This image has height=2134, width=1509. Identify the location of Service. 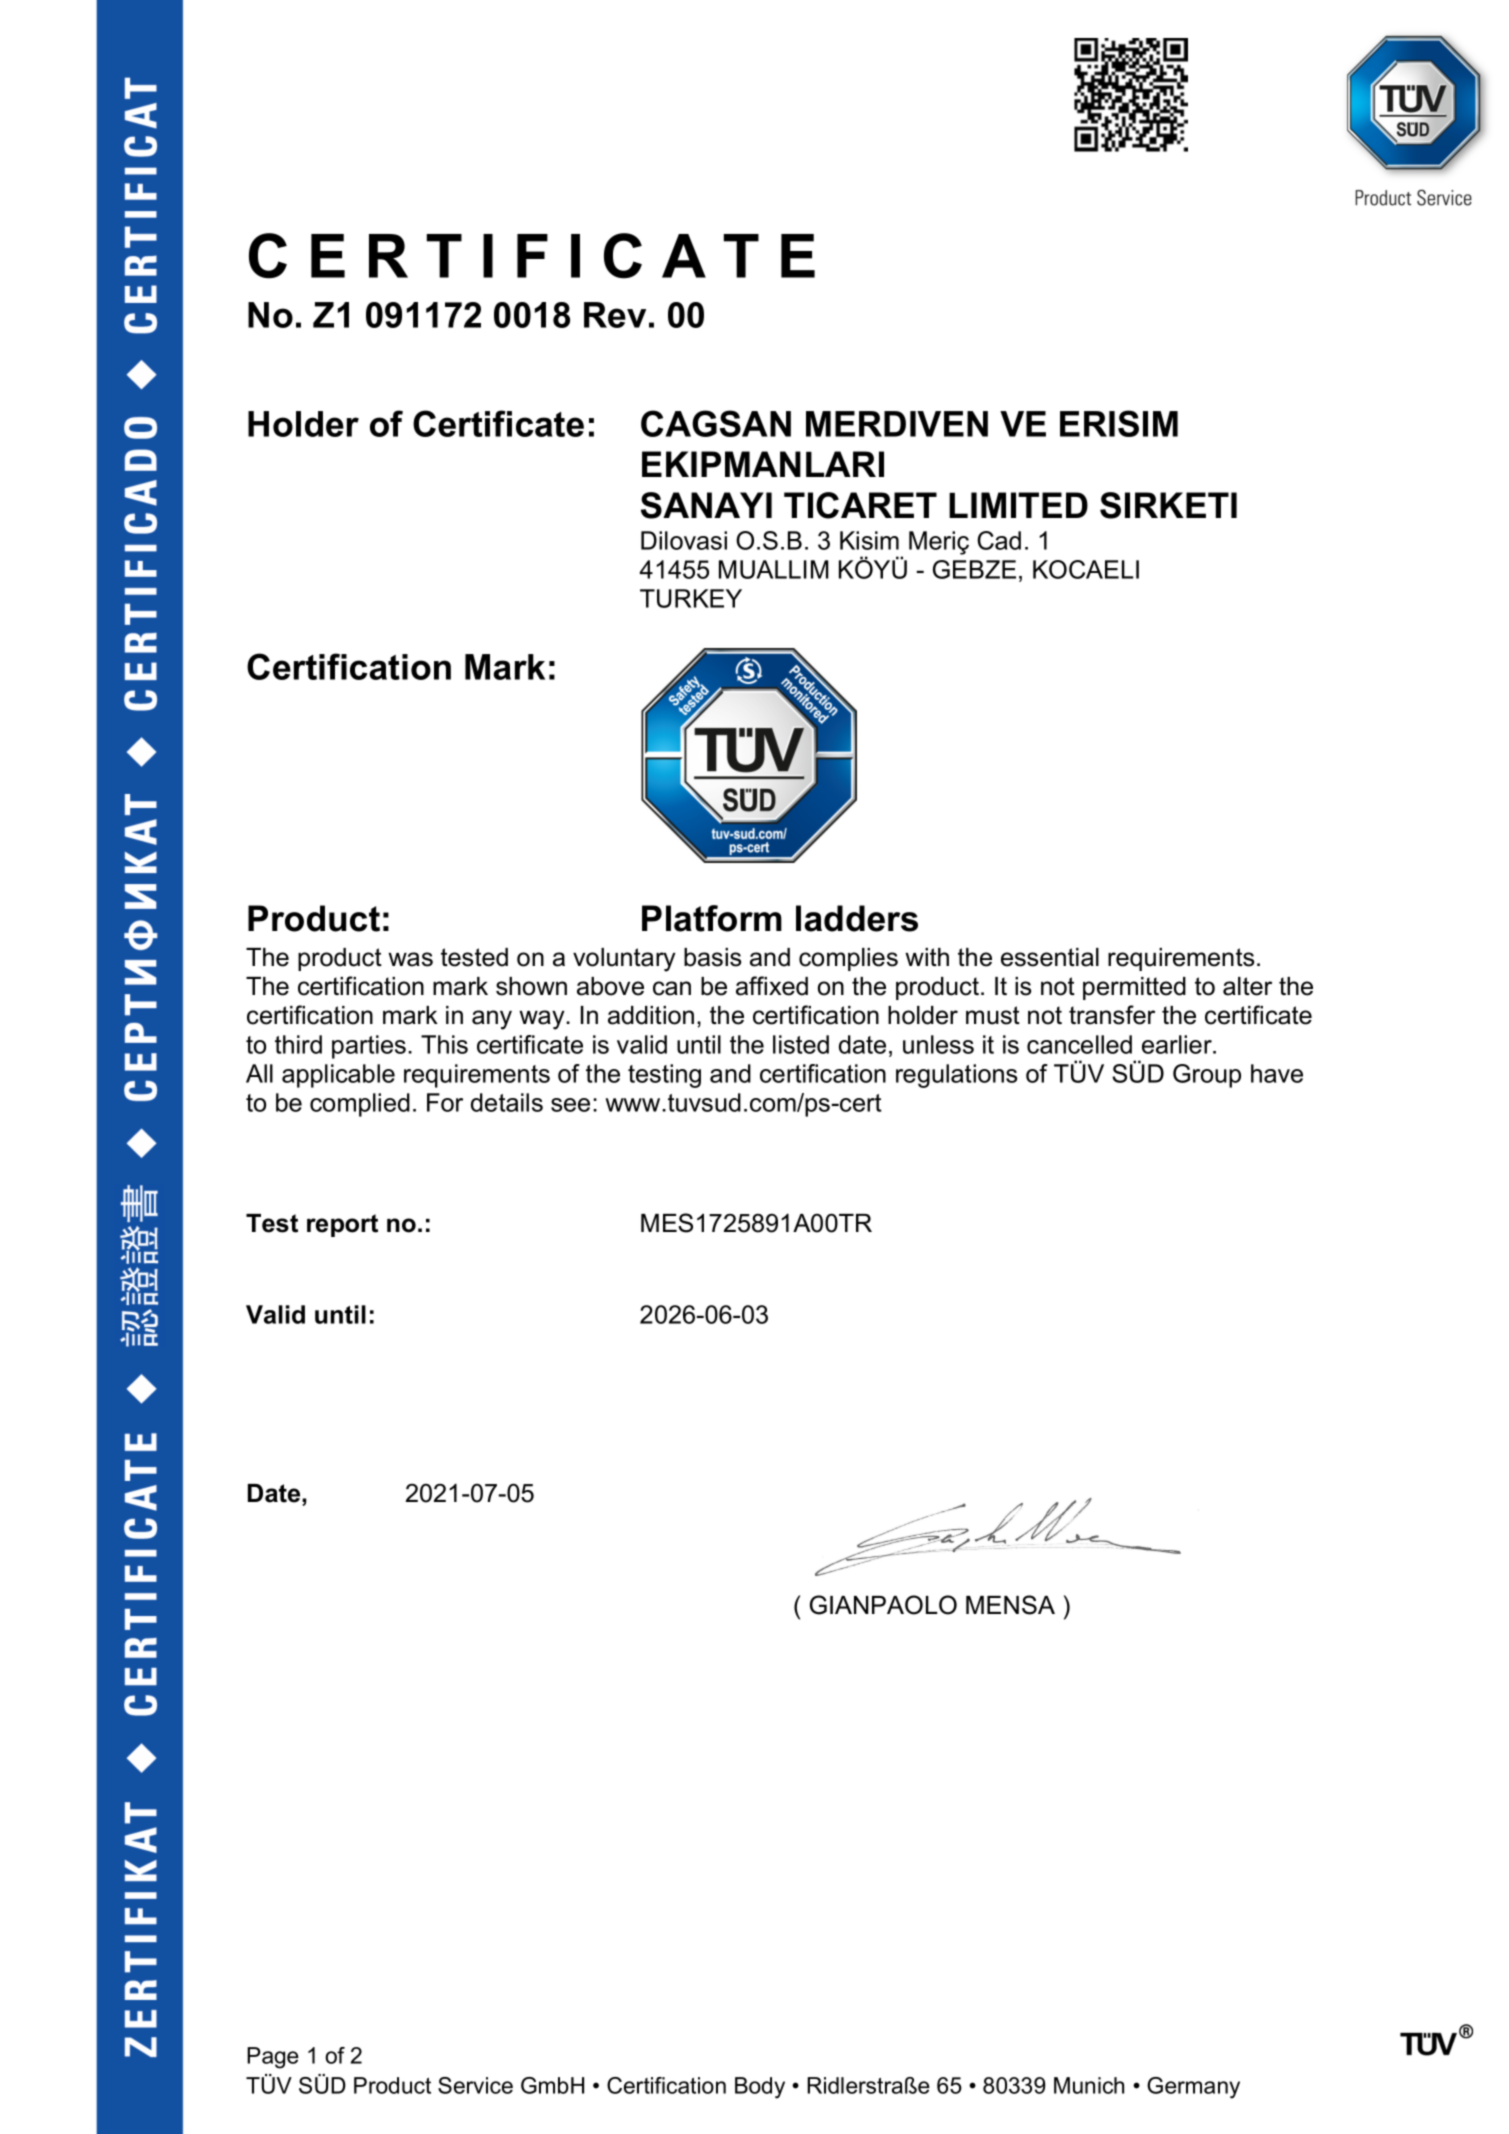
(475, 2085).
